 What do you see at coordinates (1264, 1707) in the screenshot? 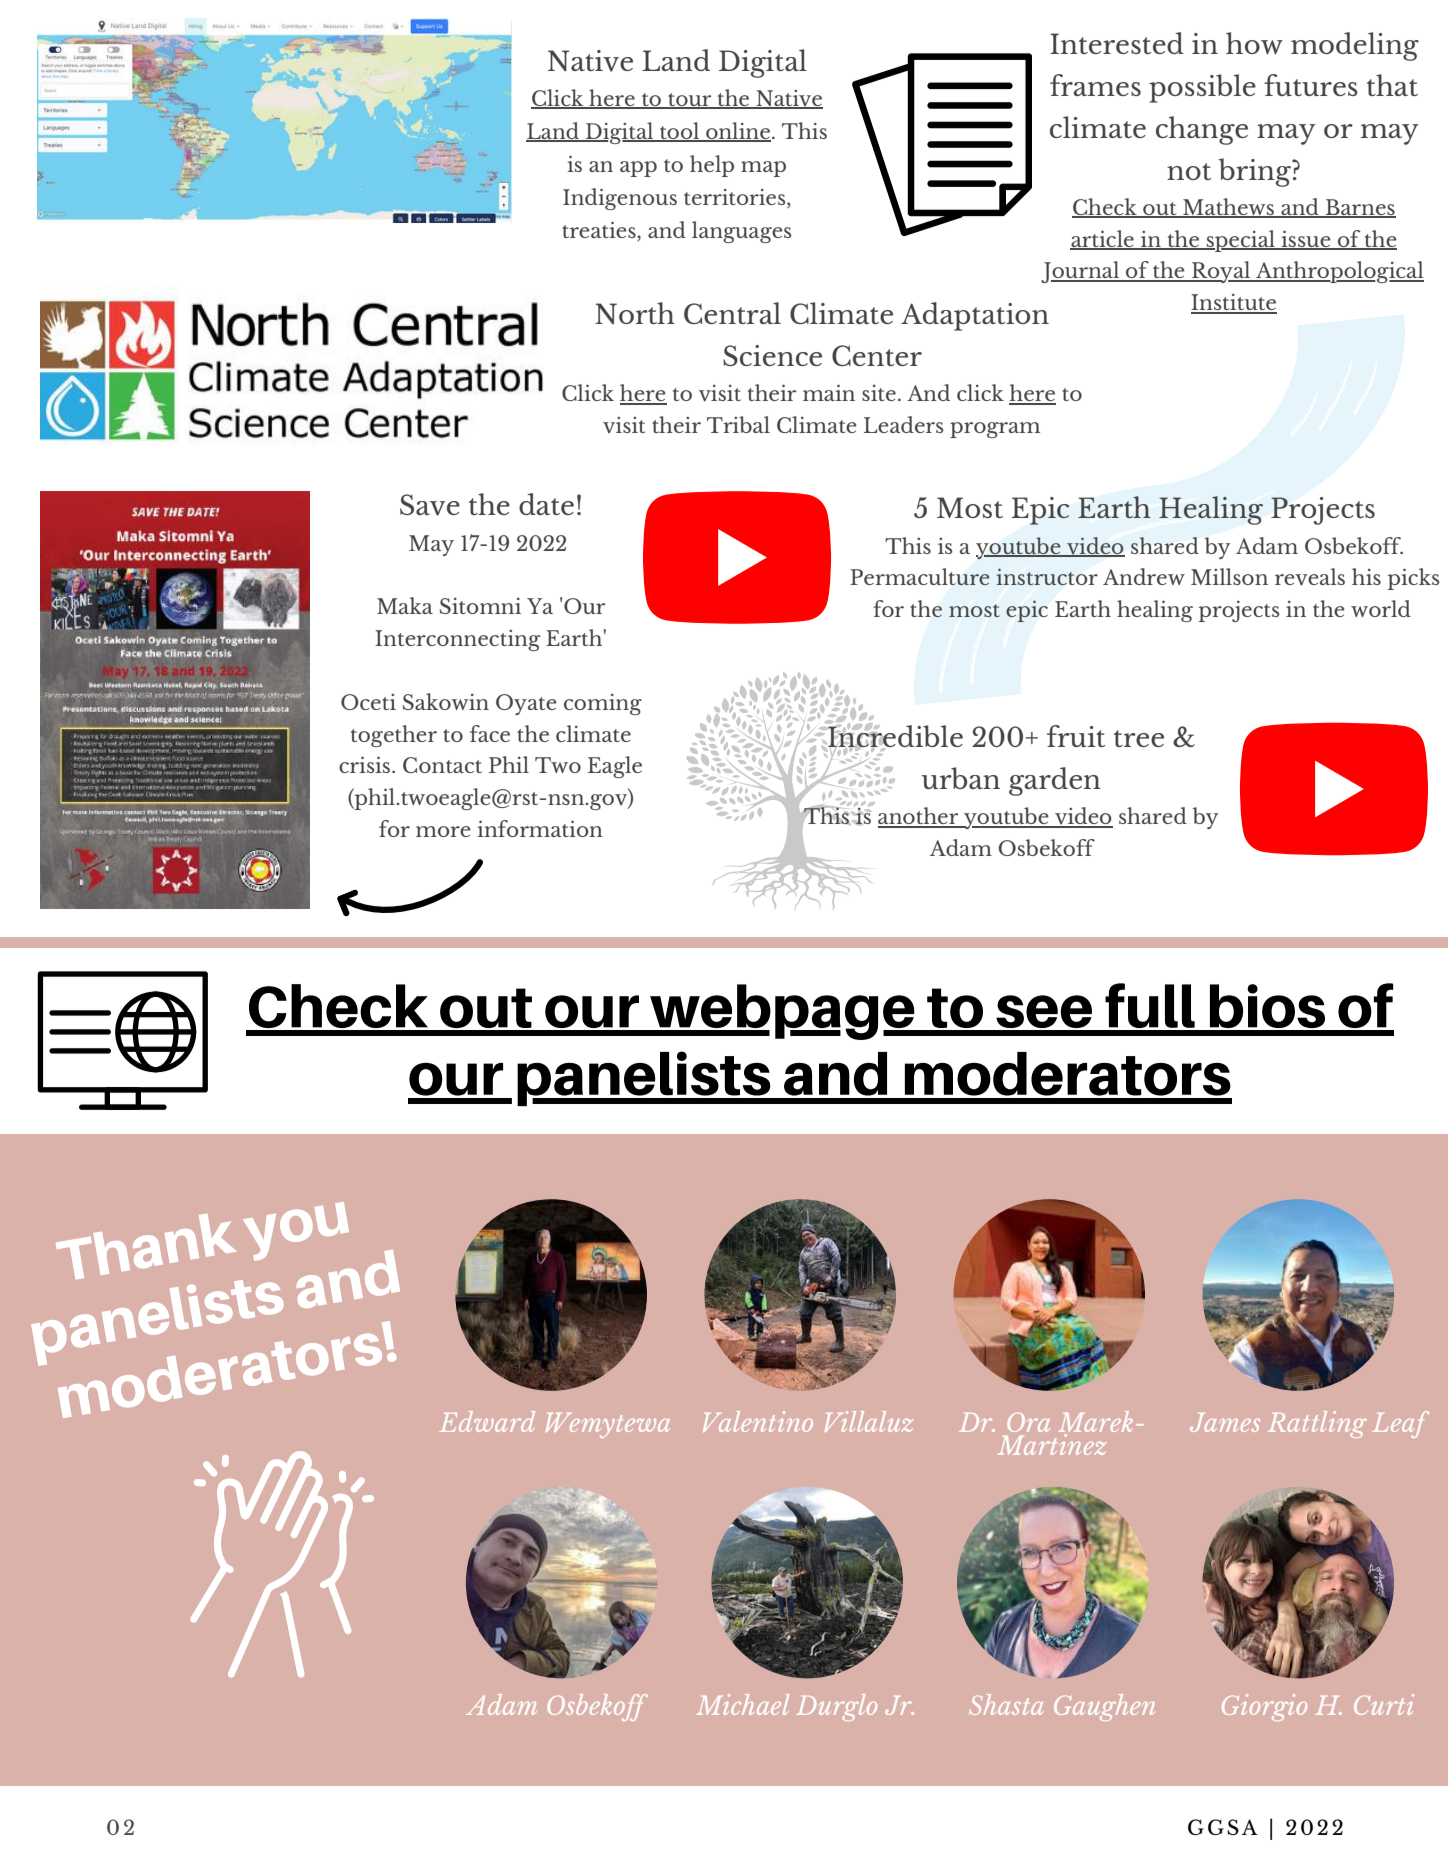
I see `Giorgio` at bounding box center [1264, 1707].
